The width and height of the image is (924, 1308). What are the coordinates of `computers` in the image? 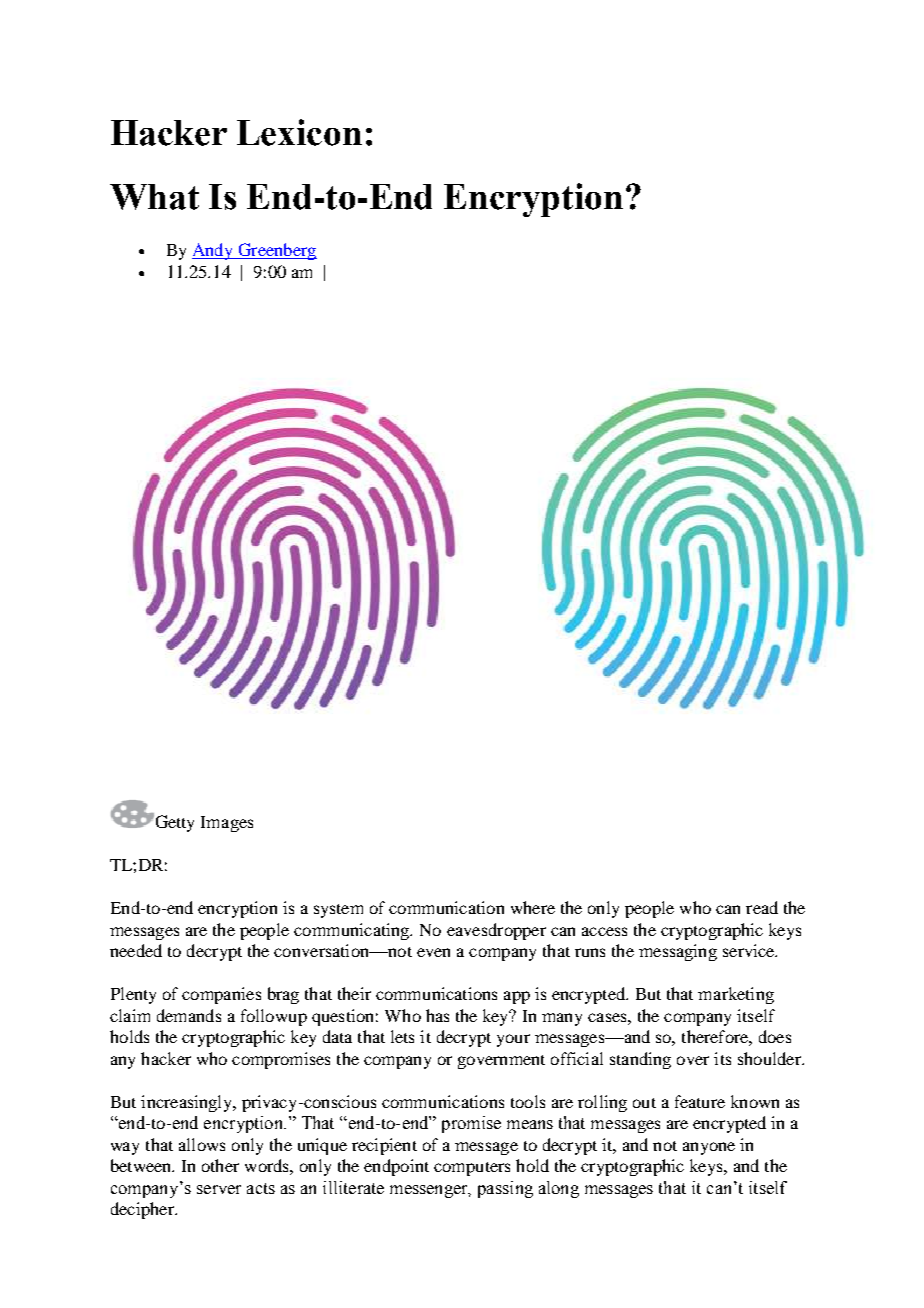 It's located at (472, 1169).
